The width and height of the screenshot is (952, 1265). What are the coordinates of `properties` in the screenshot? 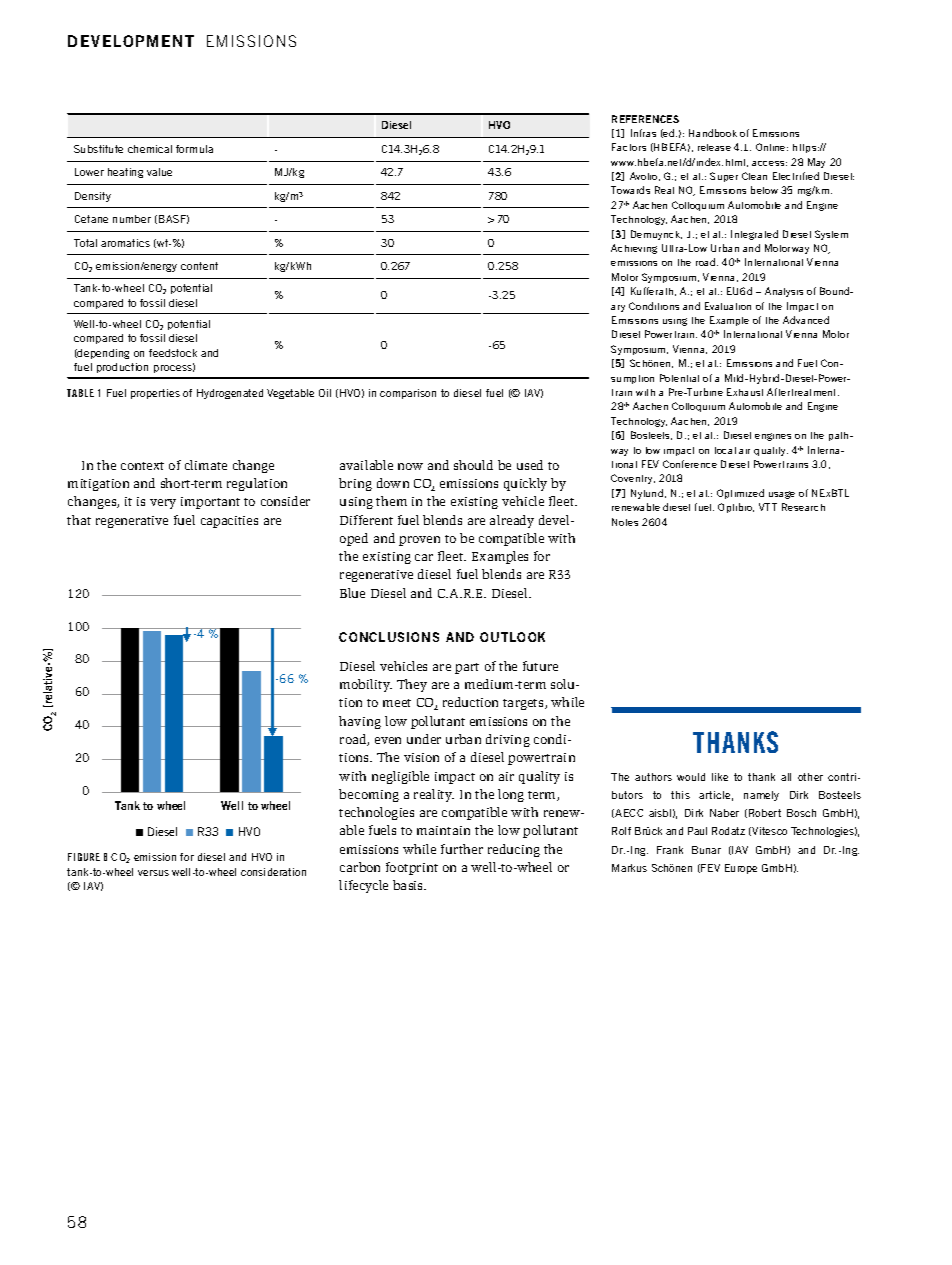 It's located at (155, 394).
